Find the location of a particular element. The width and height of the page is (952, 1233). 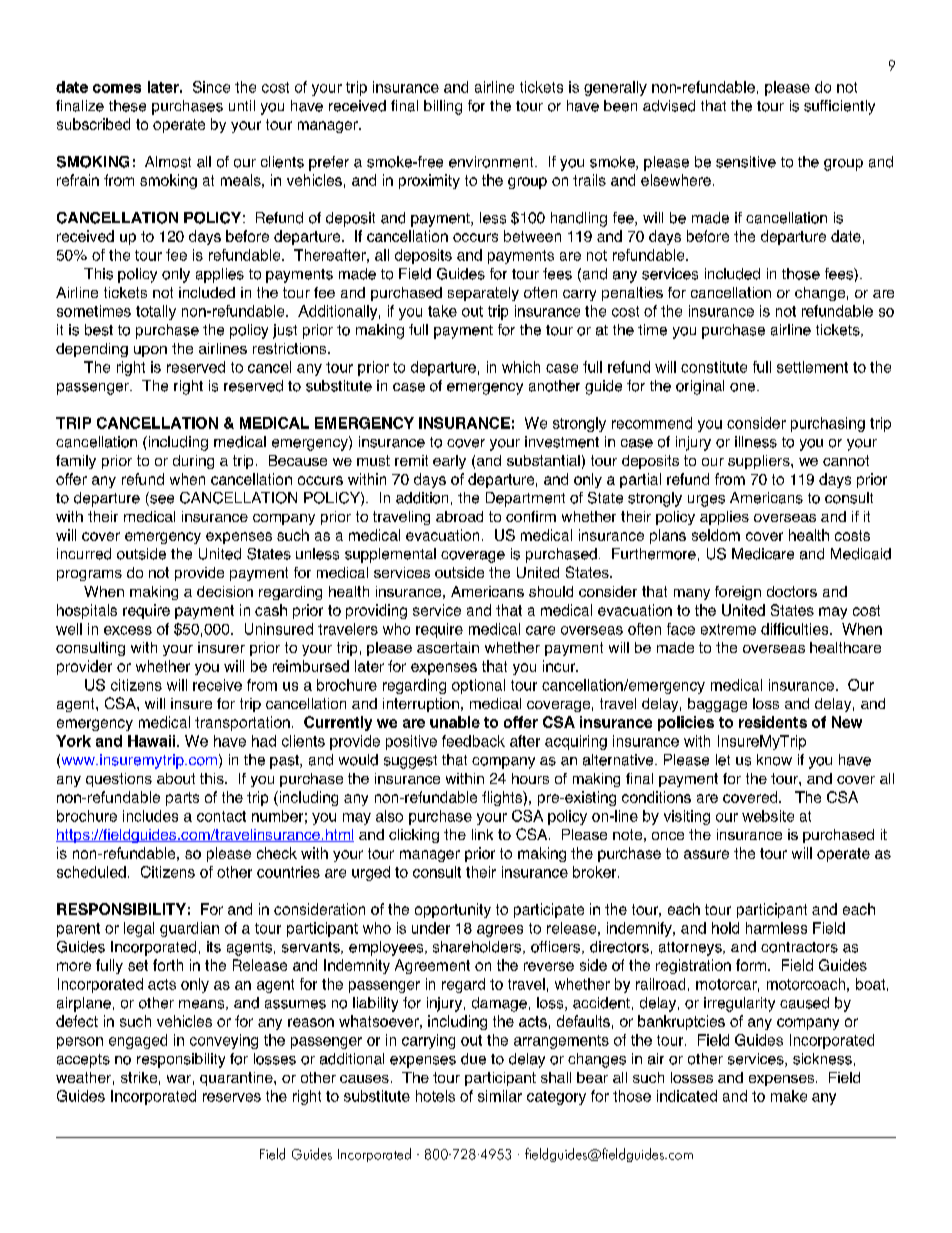

these is located at coordinates (127, 106).
